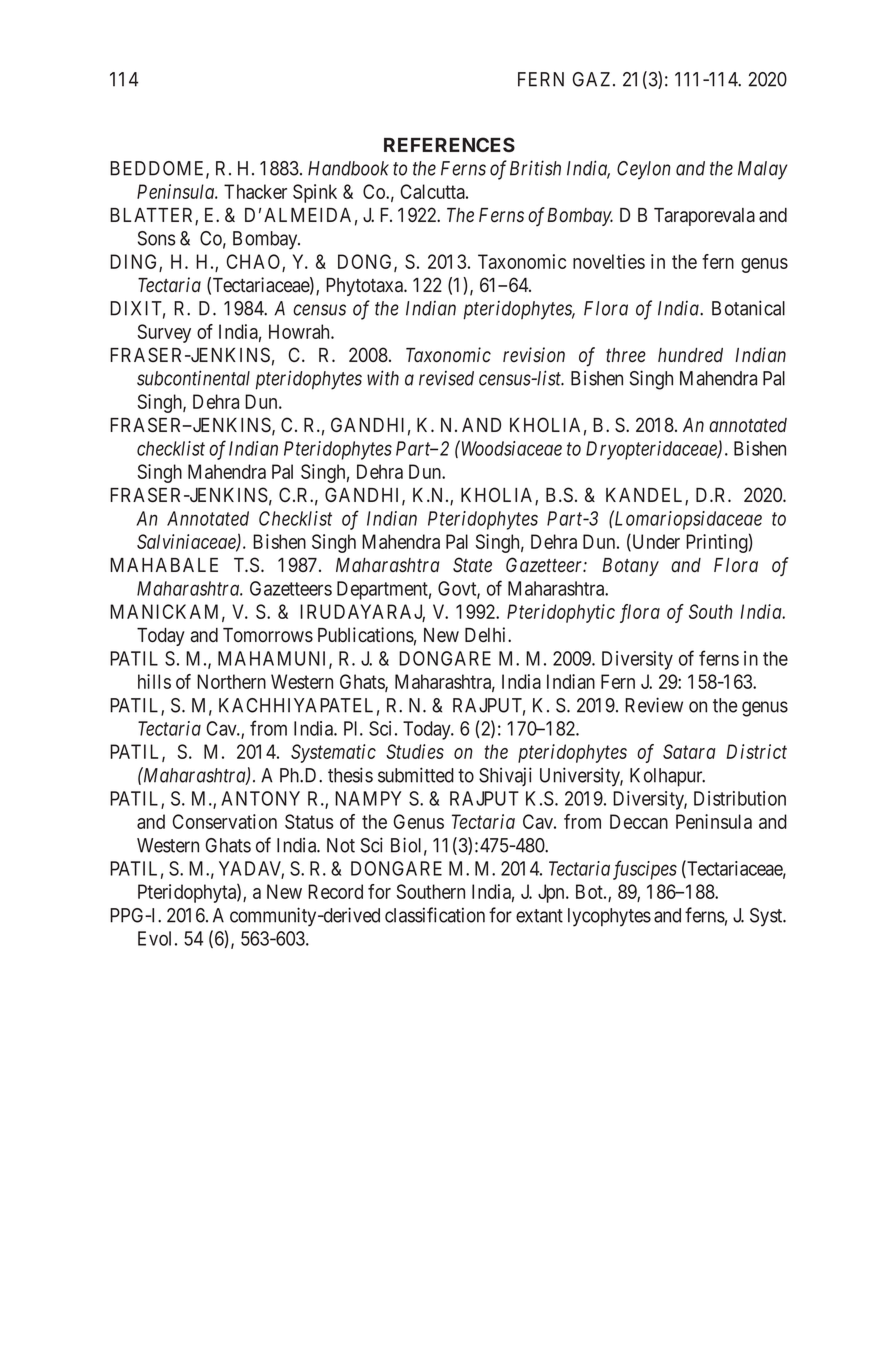 The image size is (896, 1354). I want to click on hundred, so click(690, 355).
